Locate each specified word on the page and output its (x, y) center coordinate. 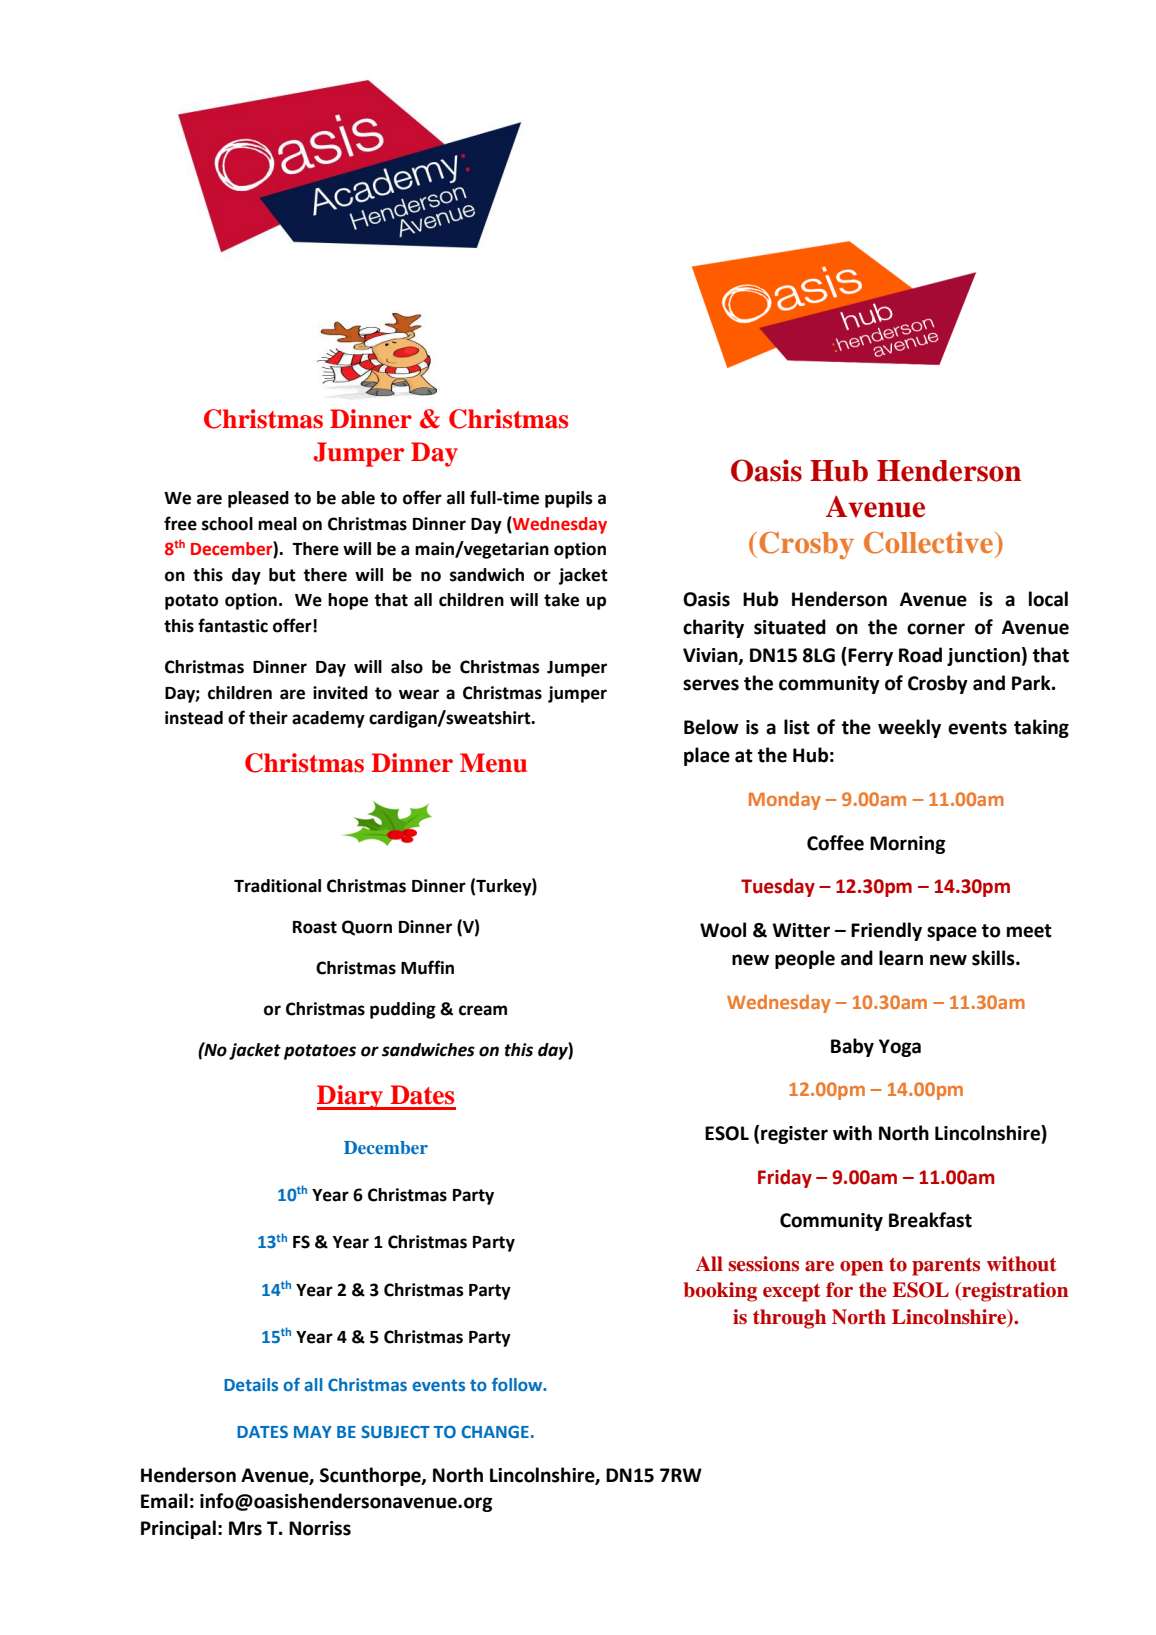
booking (720, 1292)
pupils (569, 499)
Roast (315, 927)
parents (946, 1266)
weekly (909, 728)
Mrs (245, 1528)
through (789, 1319)
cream (483, 1010)
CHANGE (495, 1431)
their (268, 718)
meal (277, 524)
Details (251, 1384)
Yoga (900, 1048)
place (707, 756)
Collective (930, 542)
